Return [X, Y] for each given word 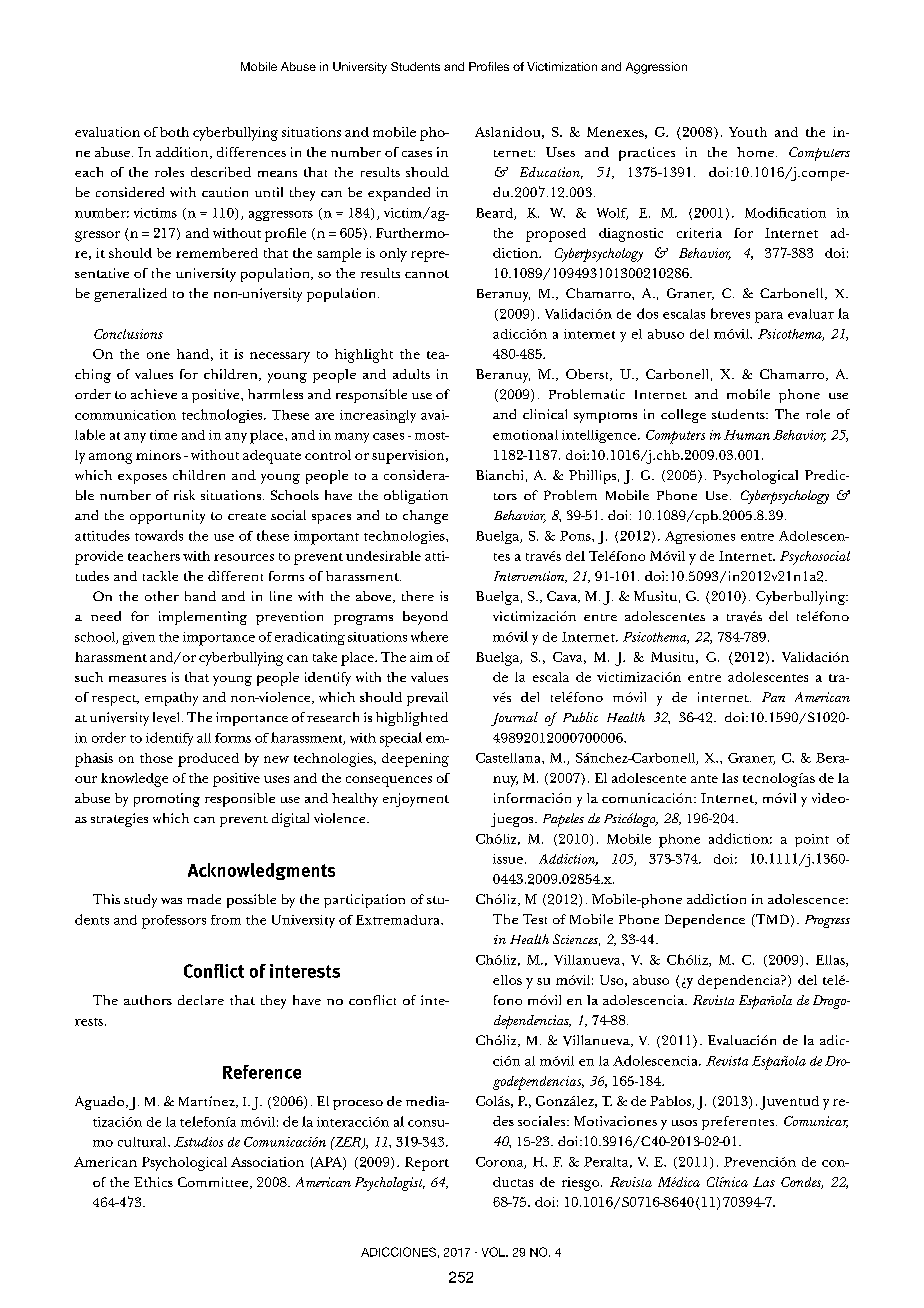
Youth [748, 132]
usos [684, 1123]
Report [427, 1164]
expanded [399, 194]
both [174, 132]
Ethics [153, 1182]
